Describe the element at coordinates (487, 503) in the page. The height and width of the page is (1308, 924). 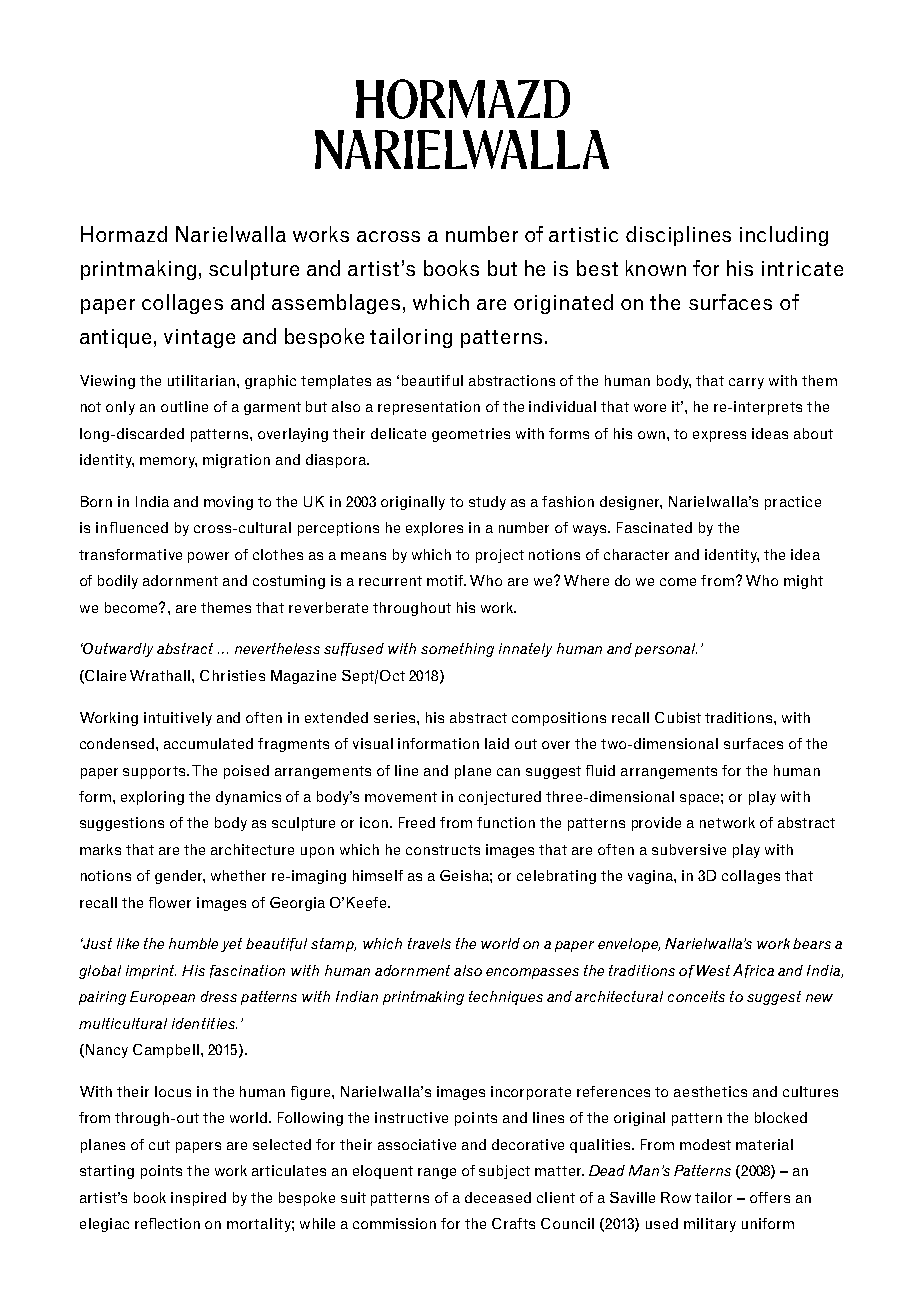
I see `study` at that location.
